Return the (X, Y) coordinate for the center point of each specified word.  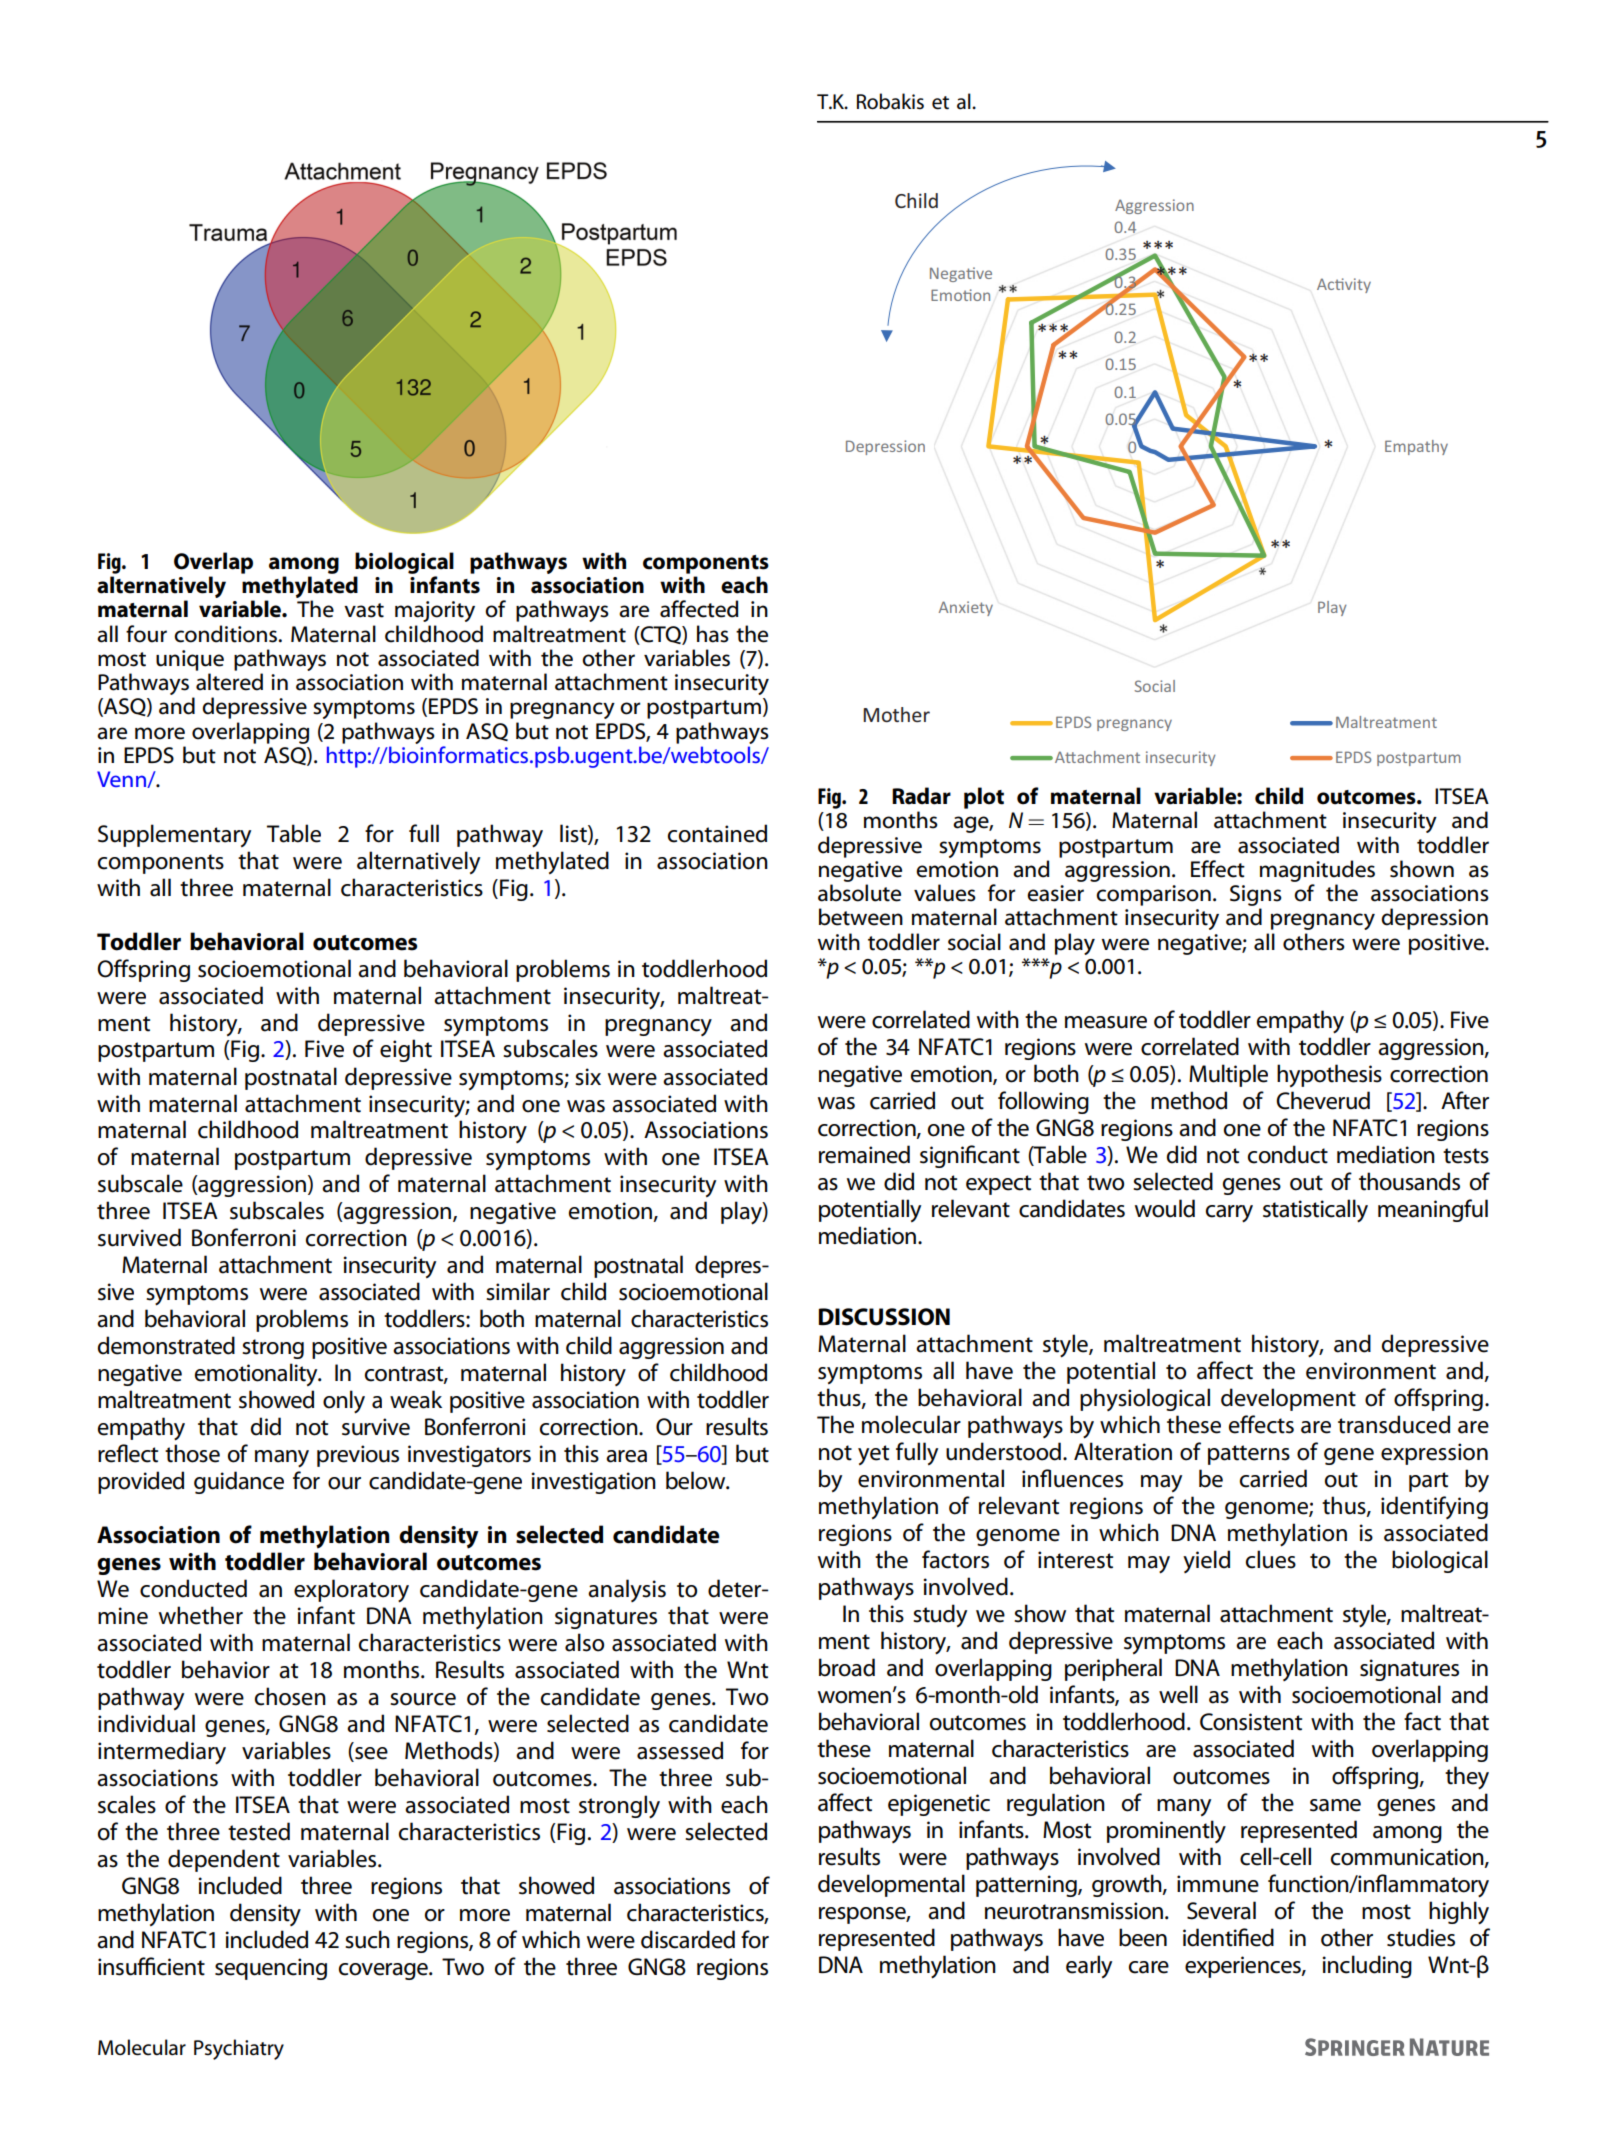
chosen (290, 1696)
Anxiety (966, 608)
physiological (1145, 1399)
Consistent (1251, 1722)
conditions (227, 634)
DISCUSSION (884, 1317)
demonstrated (166, 1345)
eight (406, 1050)
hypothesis (1329, 1075)
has (713, 634)
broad (847, 1667)
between (861, 917)
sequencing (271, 1969)
